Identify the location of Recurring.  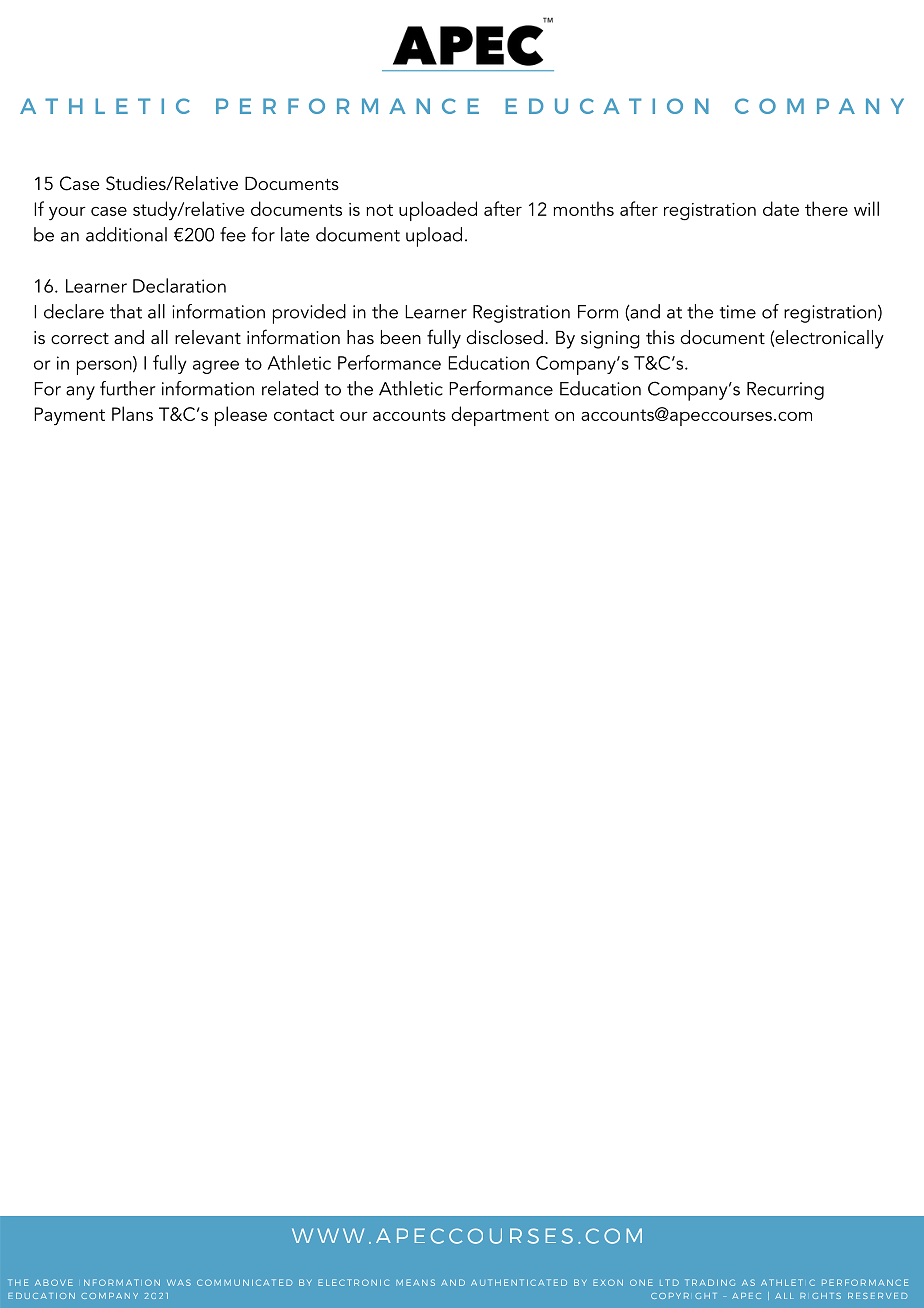
(785, 391).
